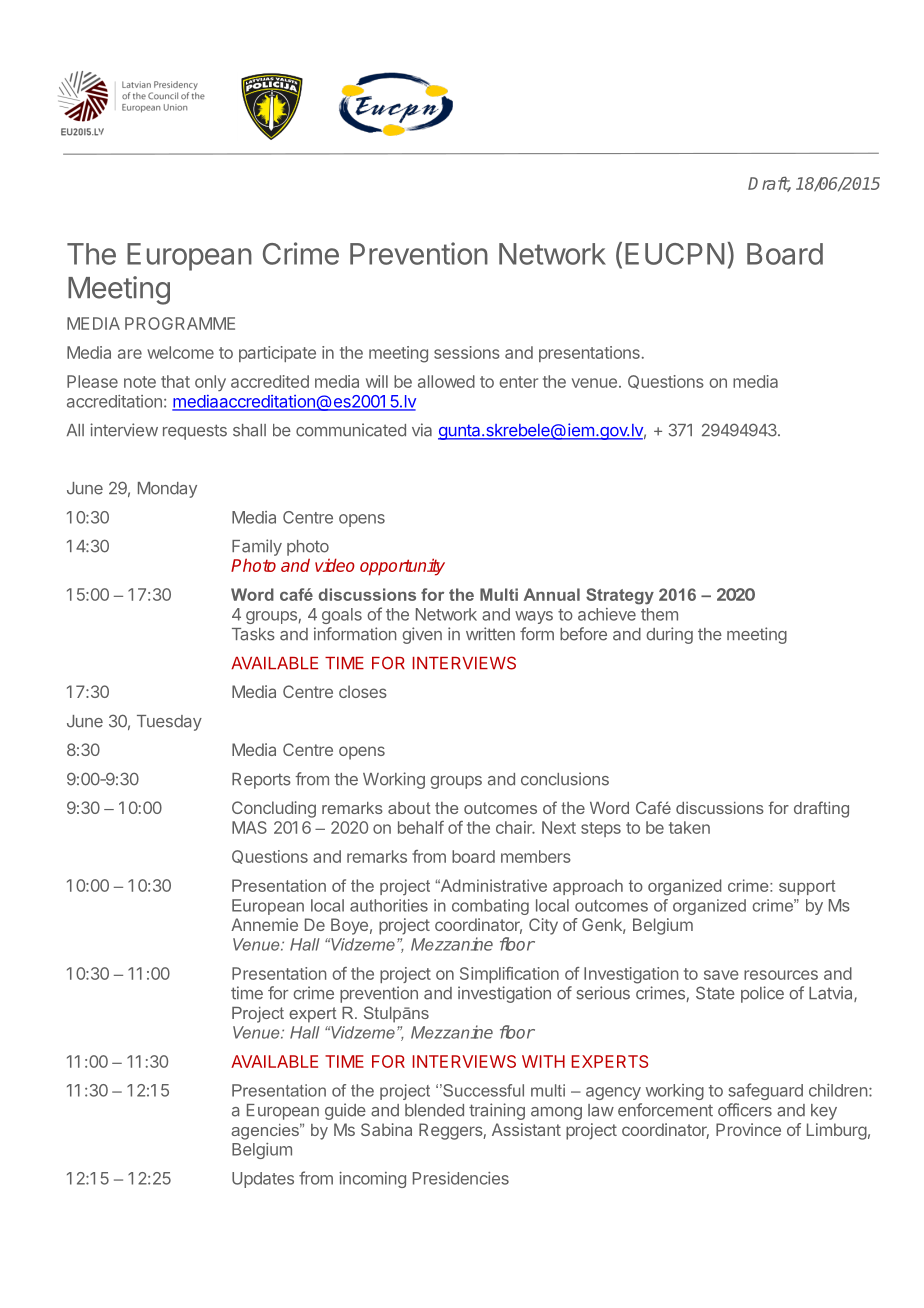 This screenshot has height=1308, width=924. Describe the element at coordinates (518, 382) in the screenshot. I see `enter` at that location.
